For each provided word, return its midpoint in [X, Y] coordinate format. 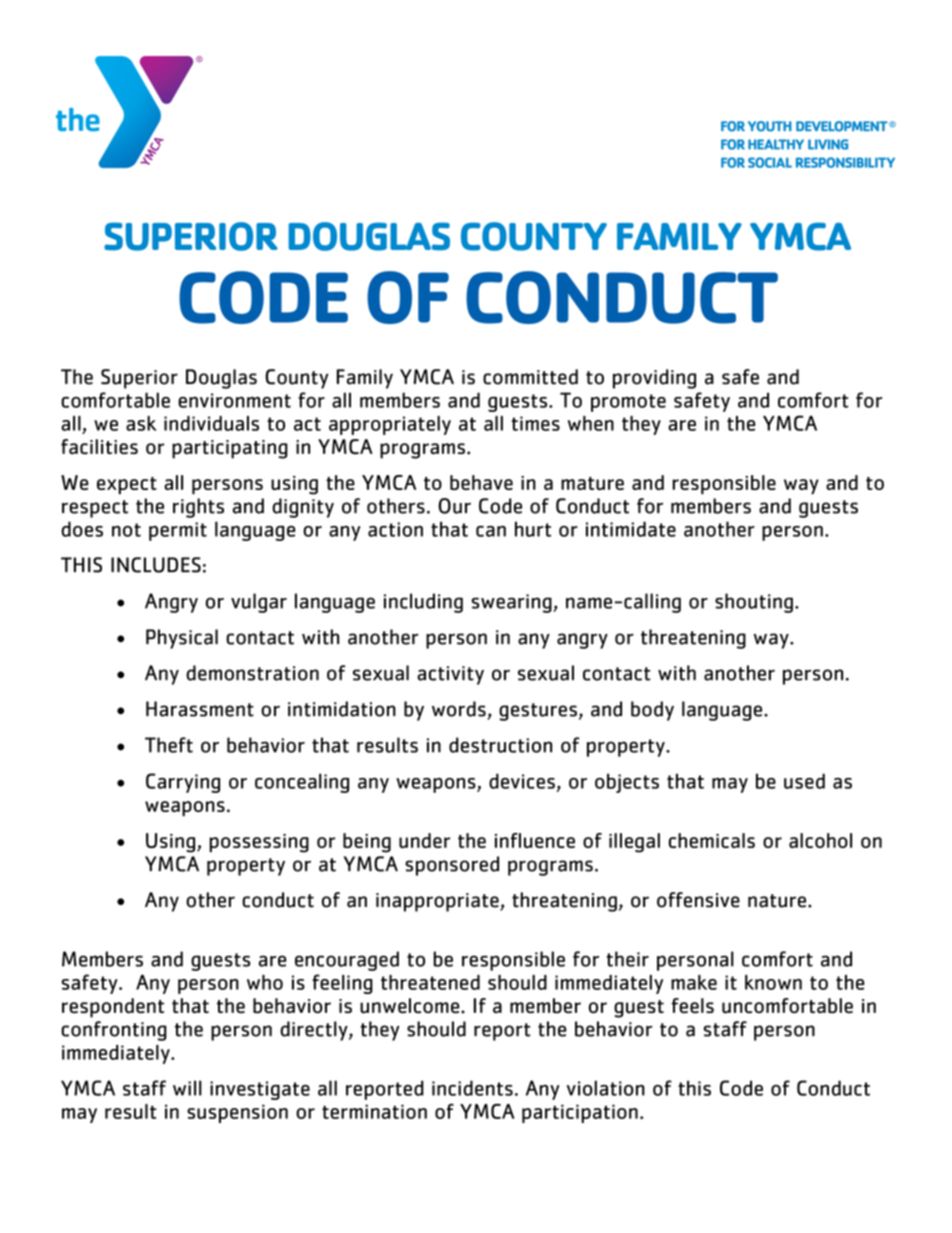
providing [654, 379]
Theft [169, 745]
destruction [500, 745]
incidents [472, 1088]
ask [141, 423]
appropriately [390, 425]
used [804, 781]
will [187, 1088]
